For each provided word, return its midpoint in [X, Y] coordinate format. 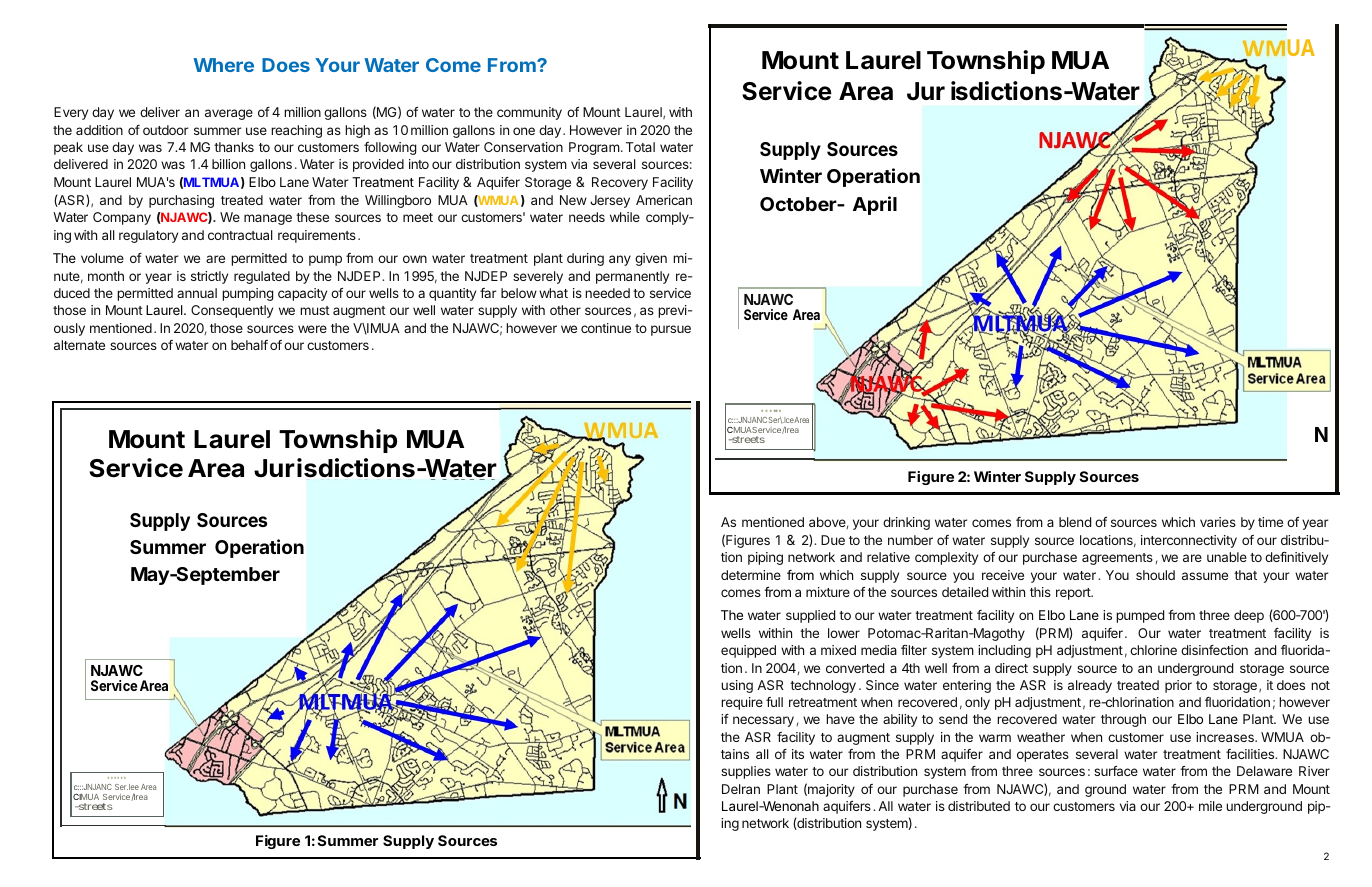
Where [223, 65]
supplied [810, 616]
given [651, 259]
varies [1218, 522]
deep [1249, 616]
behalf [249, 345]
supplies [746, 772]
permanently [632, 277]
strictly [209, 277]
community [529, 113]
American [664, 200]
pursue [671, 330]
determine [751, 575]
